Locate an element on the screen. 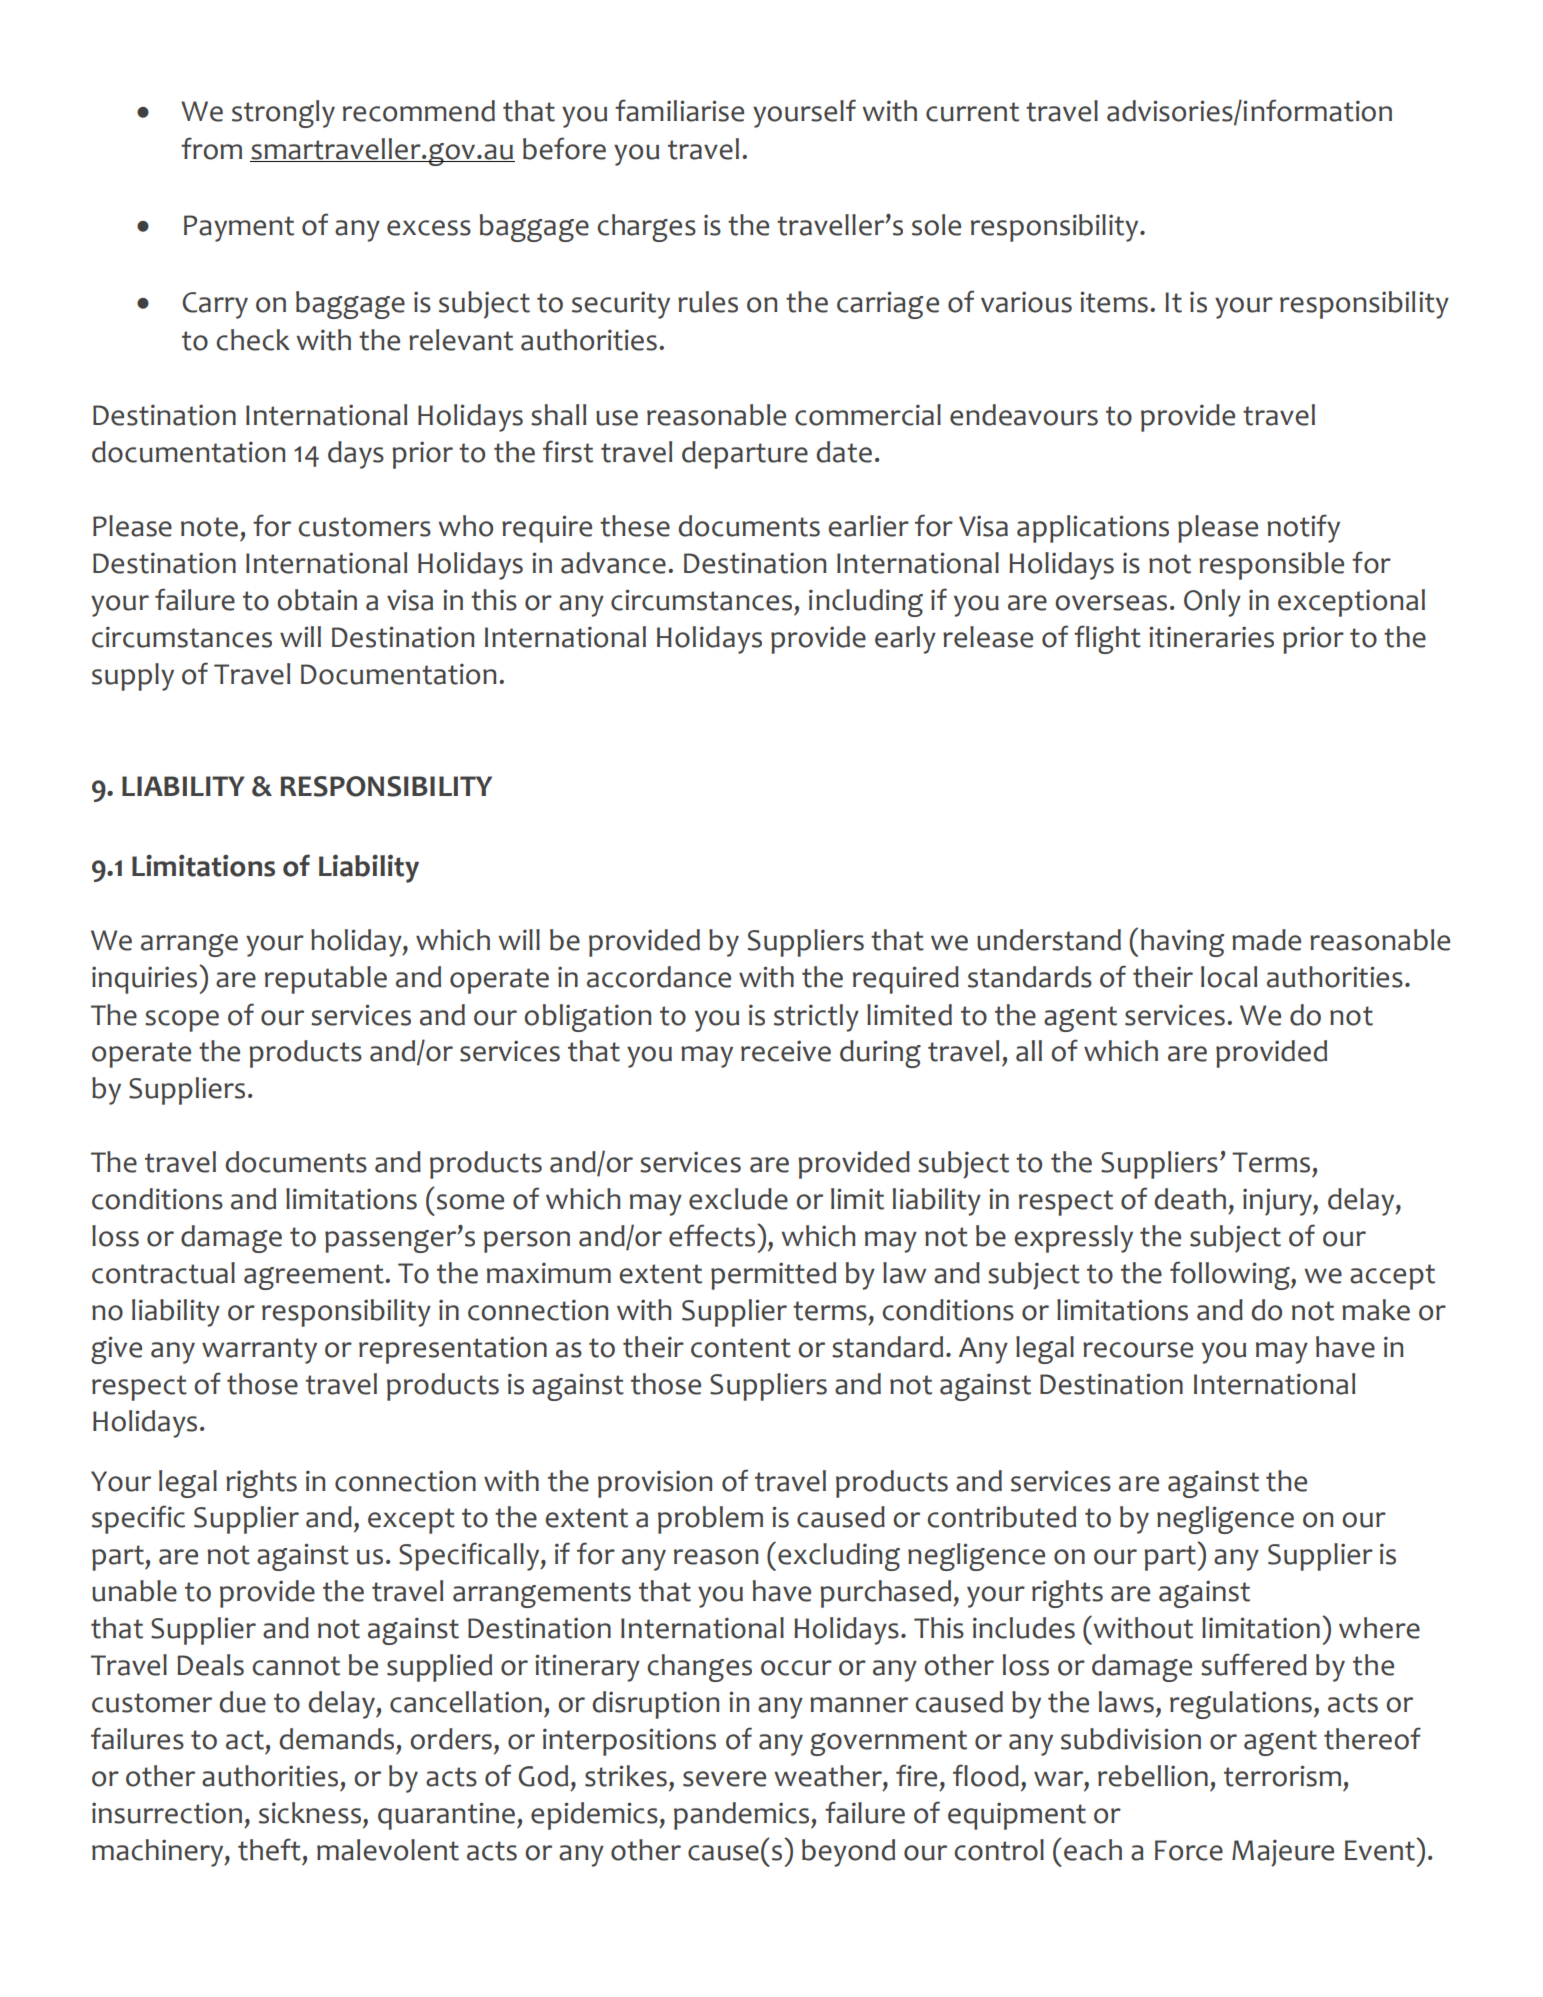 The width and height of the screenshot is (1543, 1997). following is located at coordinates (1231, 1275).
